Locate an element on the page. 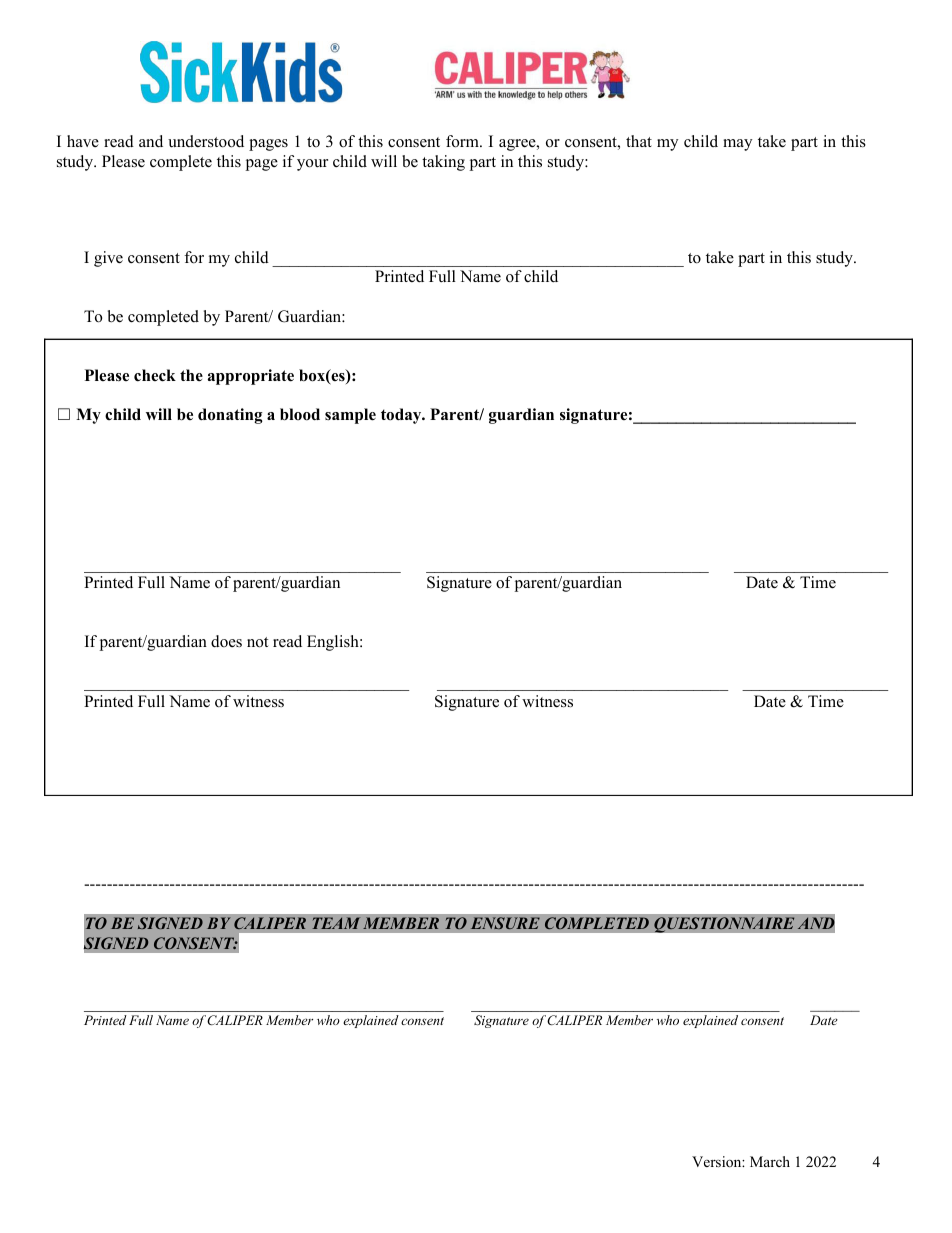  today is located at coordinates (402, 416).
